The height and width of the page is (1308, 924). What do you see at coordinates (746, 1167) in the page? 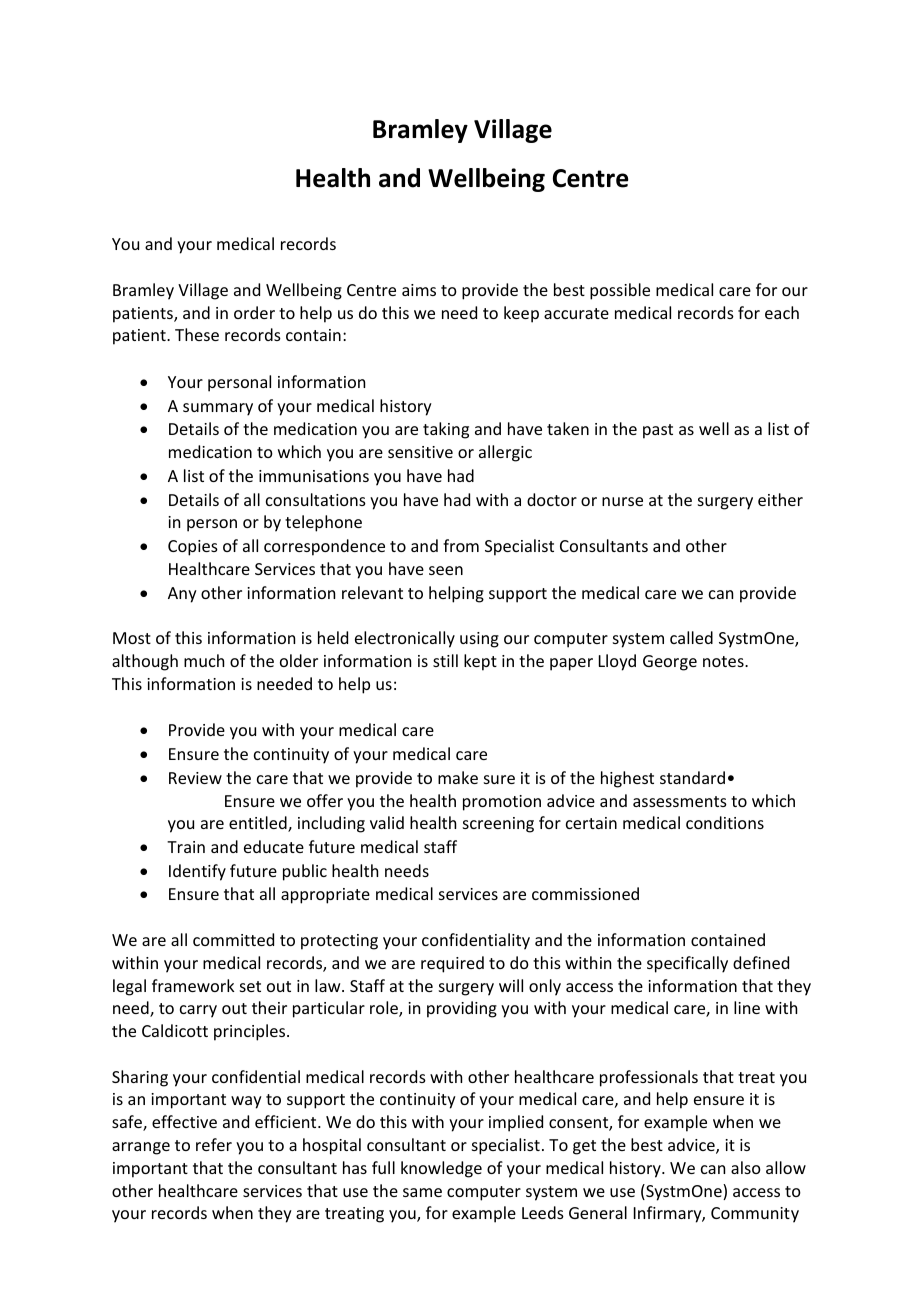
I see `also` at bounding box center [746, 1167].
